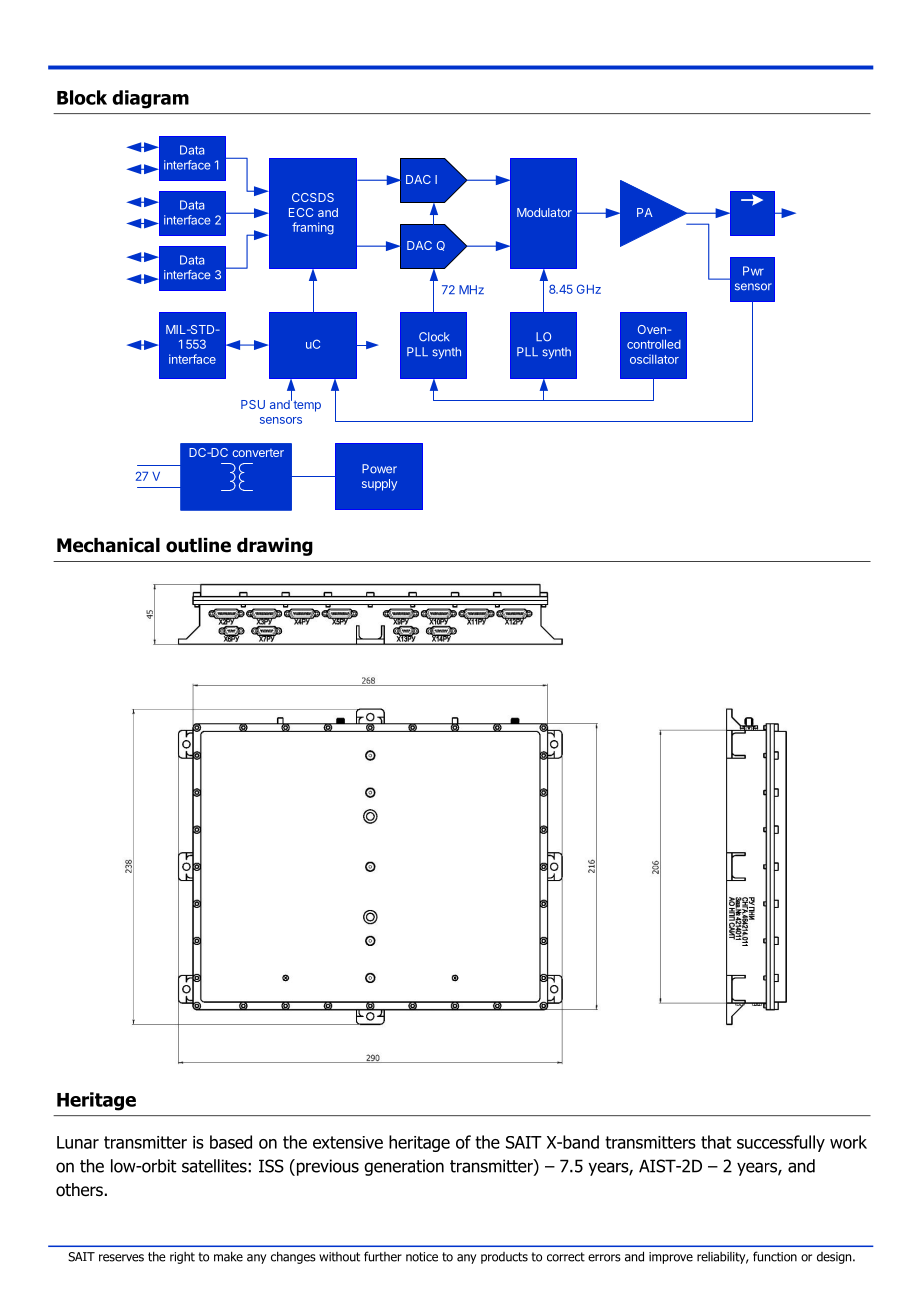 The width and height of the screenshot is (924, 1308). What do you see at coordinates (654, 359) in the screenshot?
I see `oscillator` at bounding box center [654, 359].
